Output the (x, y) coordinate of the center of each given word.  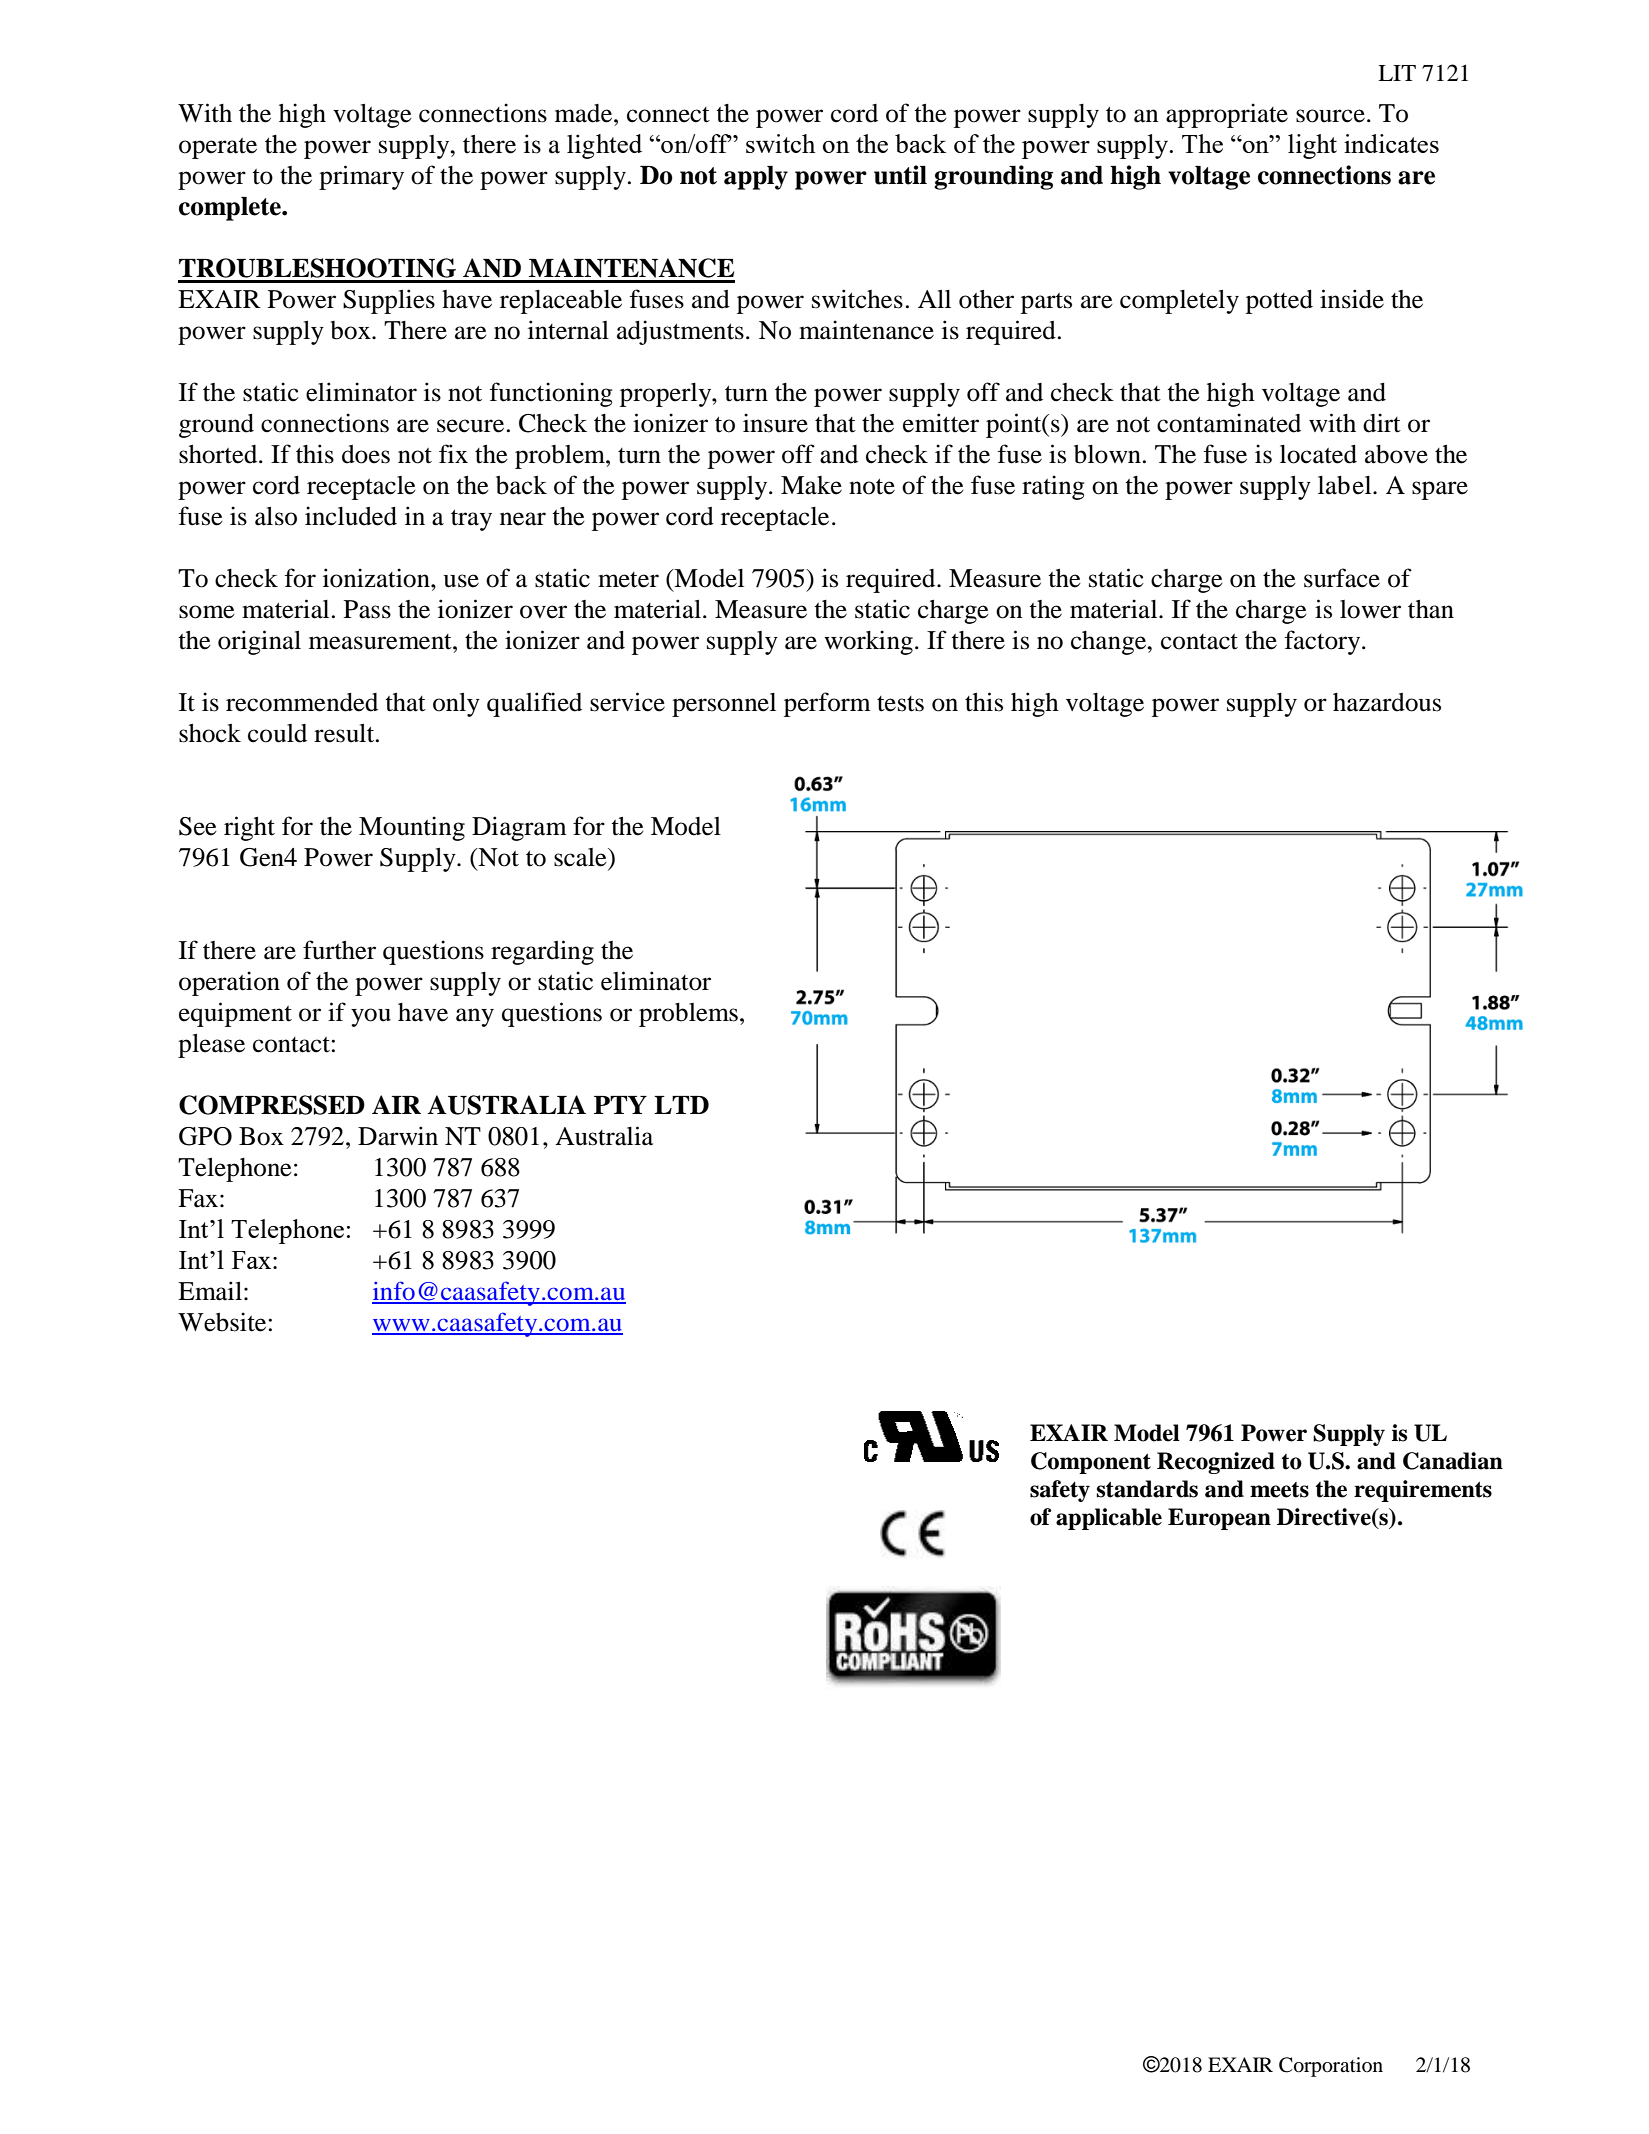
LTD (681, 1105)
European (1219, 1519)
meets (1279, 1490)
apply (756, 178)
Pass (367, 609)
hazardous (1387, 702)
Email (210, 1291)
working (868, 642)
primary (361, 177)
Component (1091, 1463)
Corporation (1331, 2067)
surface (1342, 578)
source (1330, 116)
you (371, 1017)
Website (223, 1322)
